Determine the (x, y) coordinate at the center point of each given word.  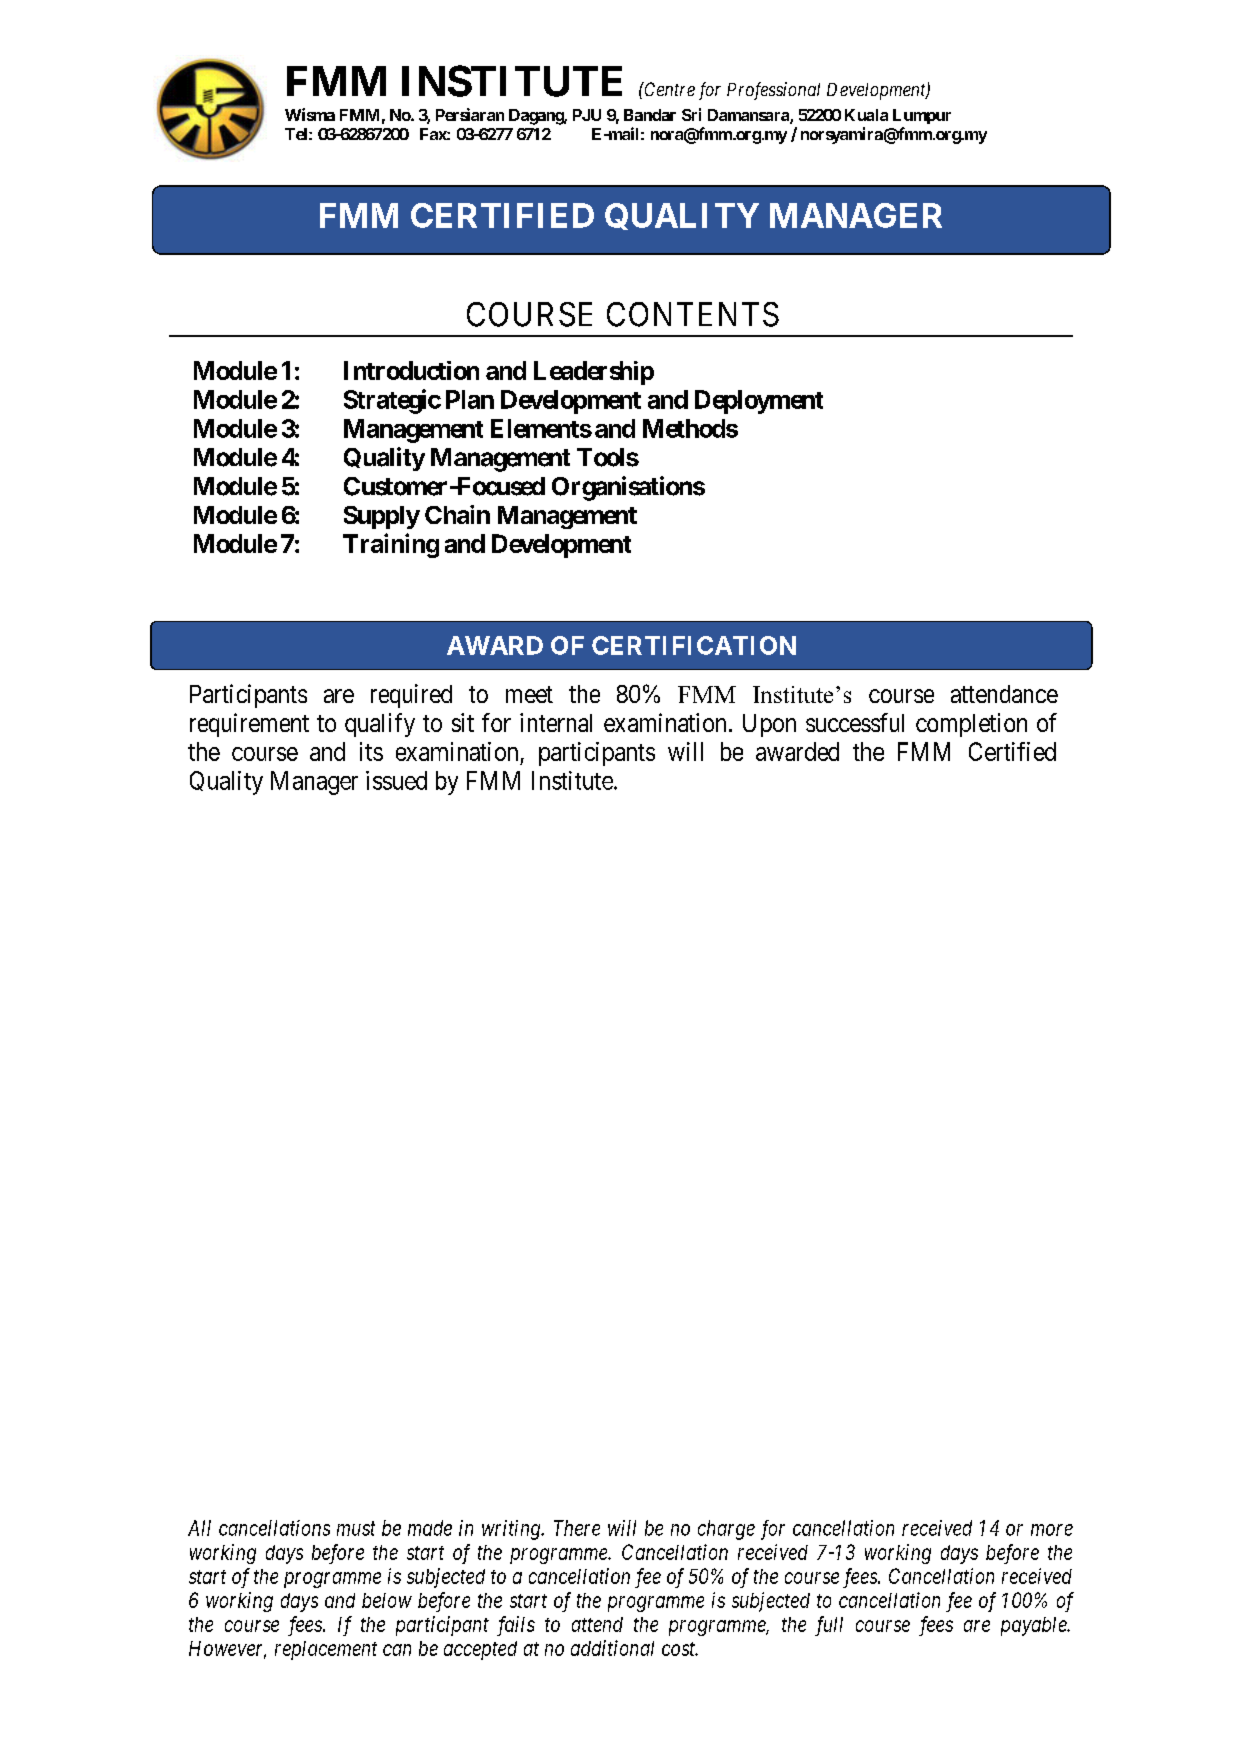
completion (971, 725)
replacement (326, 1650)
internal (556, 722)
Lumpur (922, 116)
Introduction (411, 370)
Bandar (650, 115)
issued (396, 780)
